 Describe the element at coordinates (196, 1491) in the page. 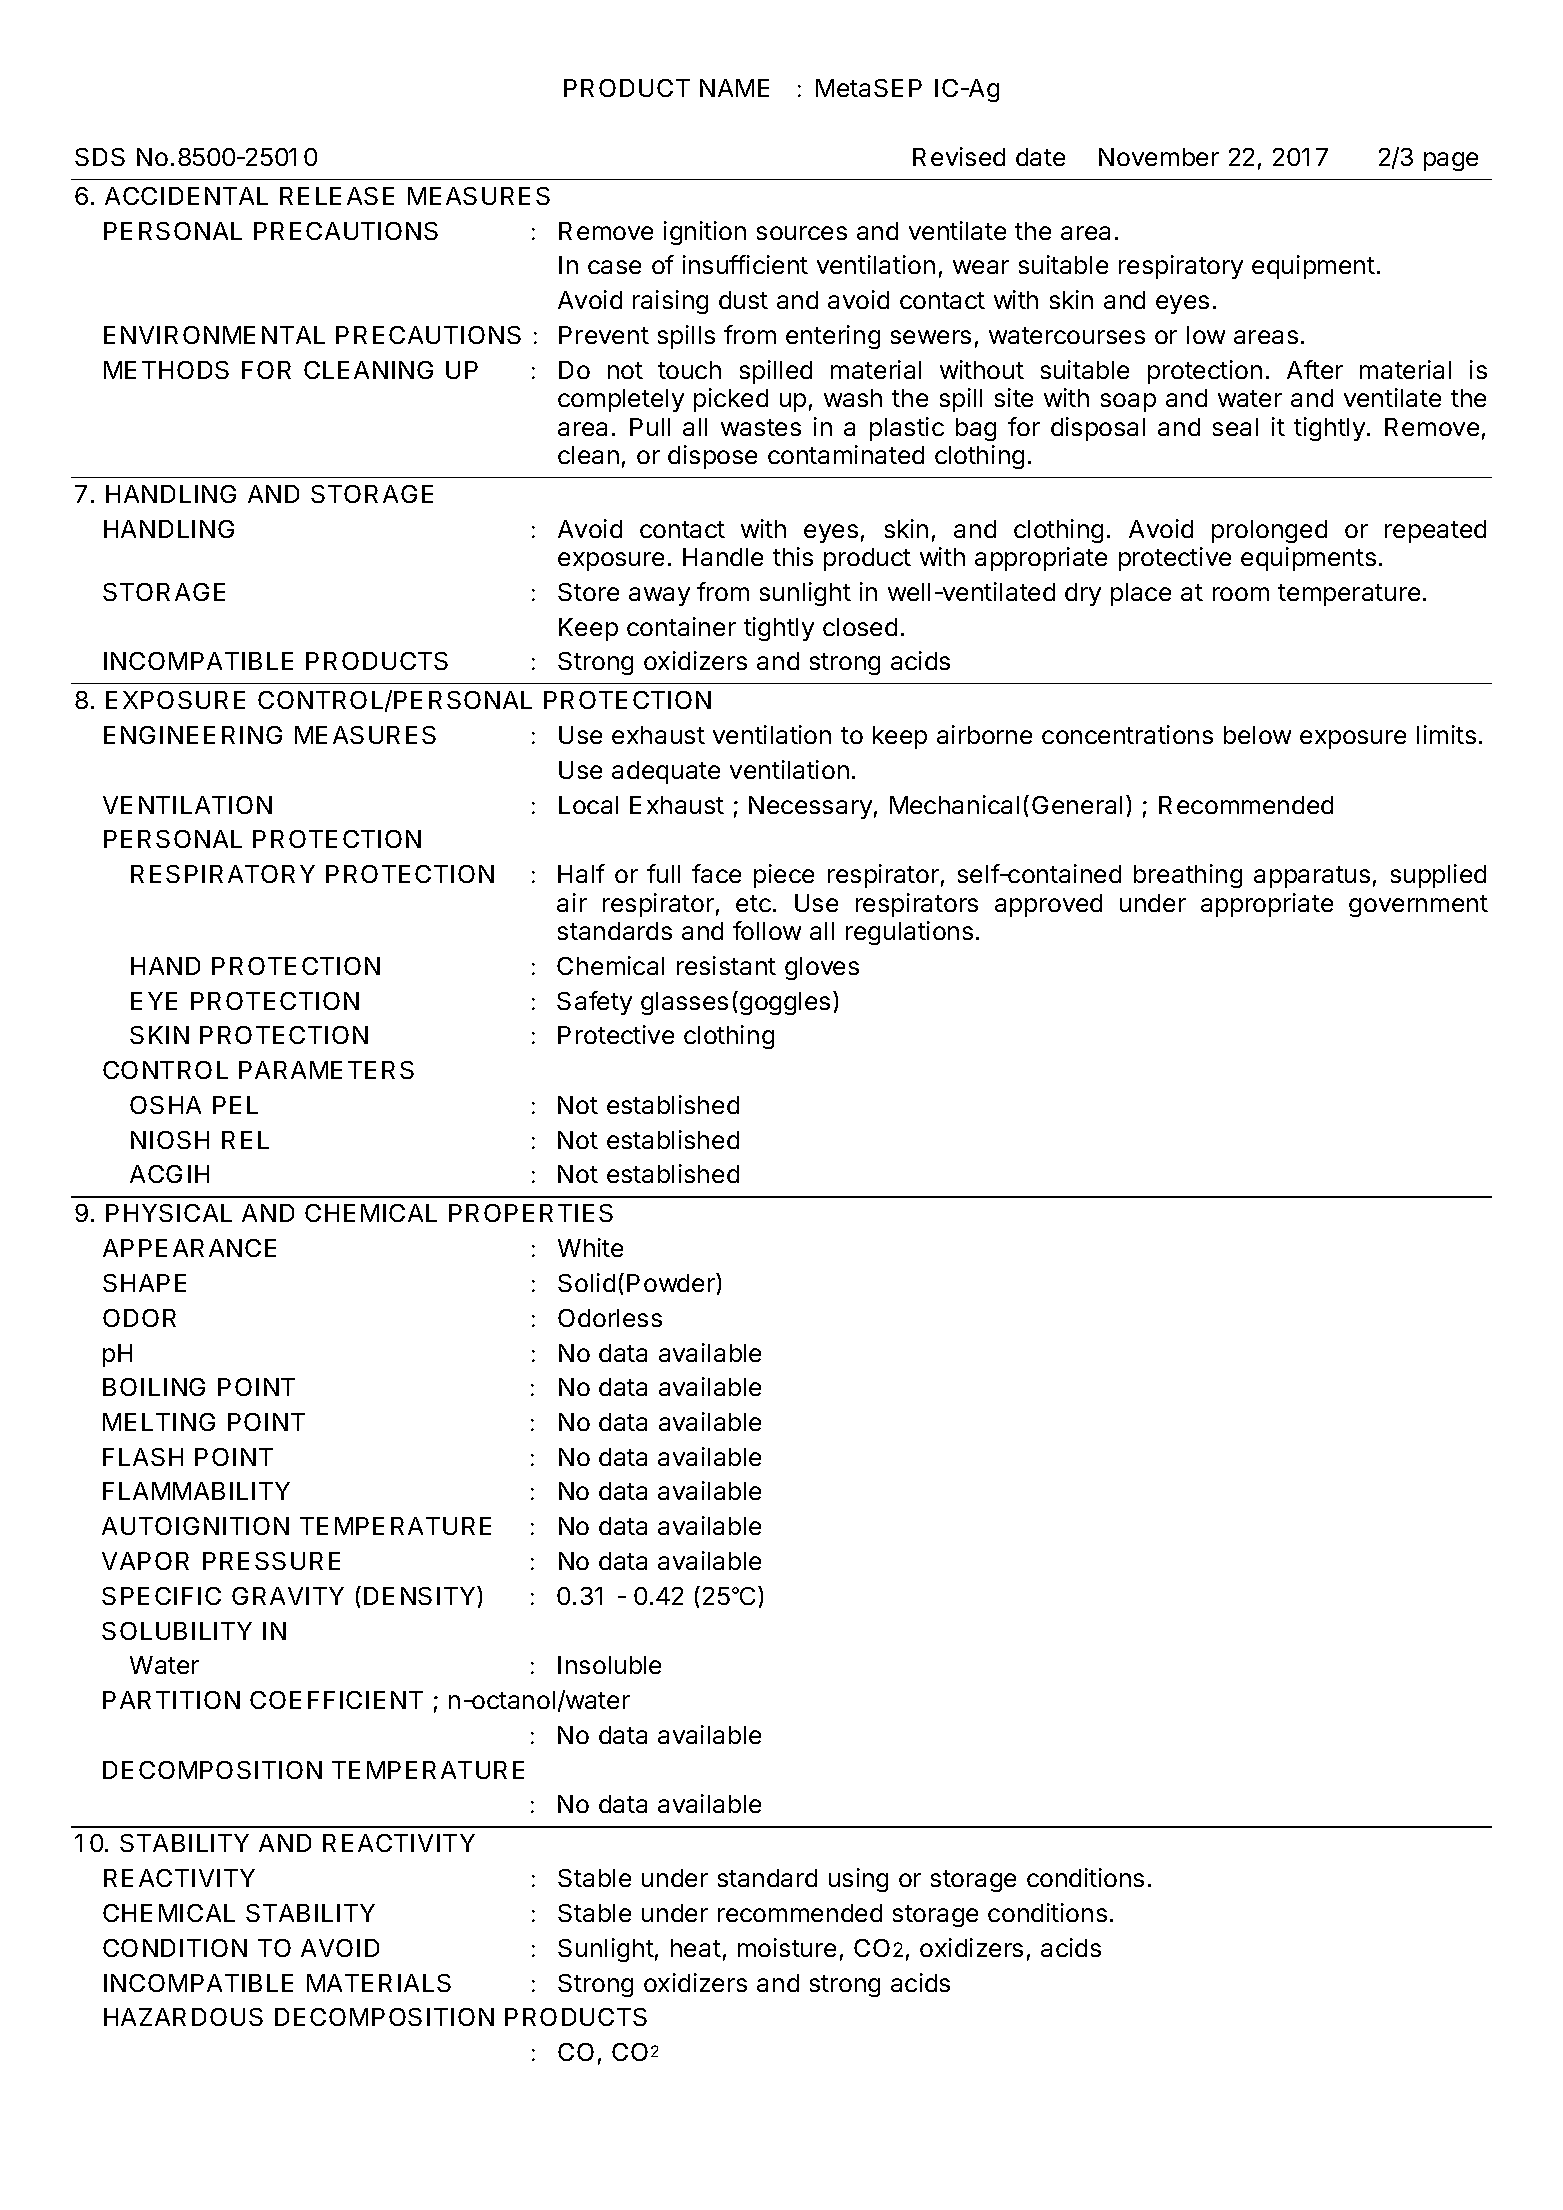

I see `FLAMMABILITY` at that location.
